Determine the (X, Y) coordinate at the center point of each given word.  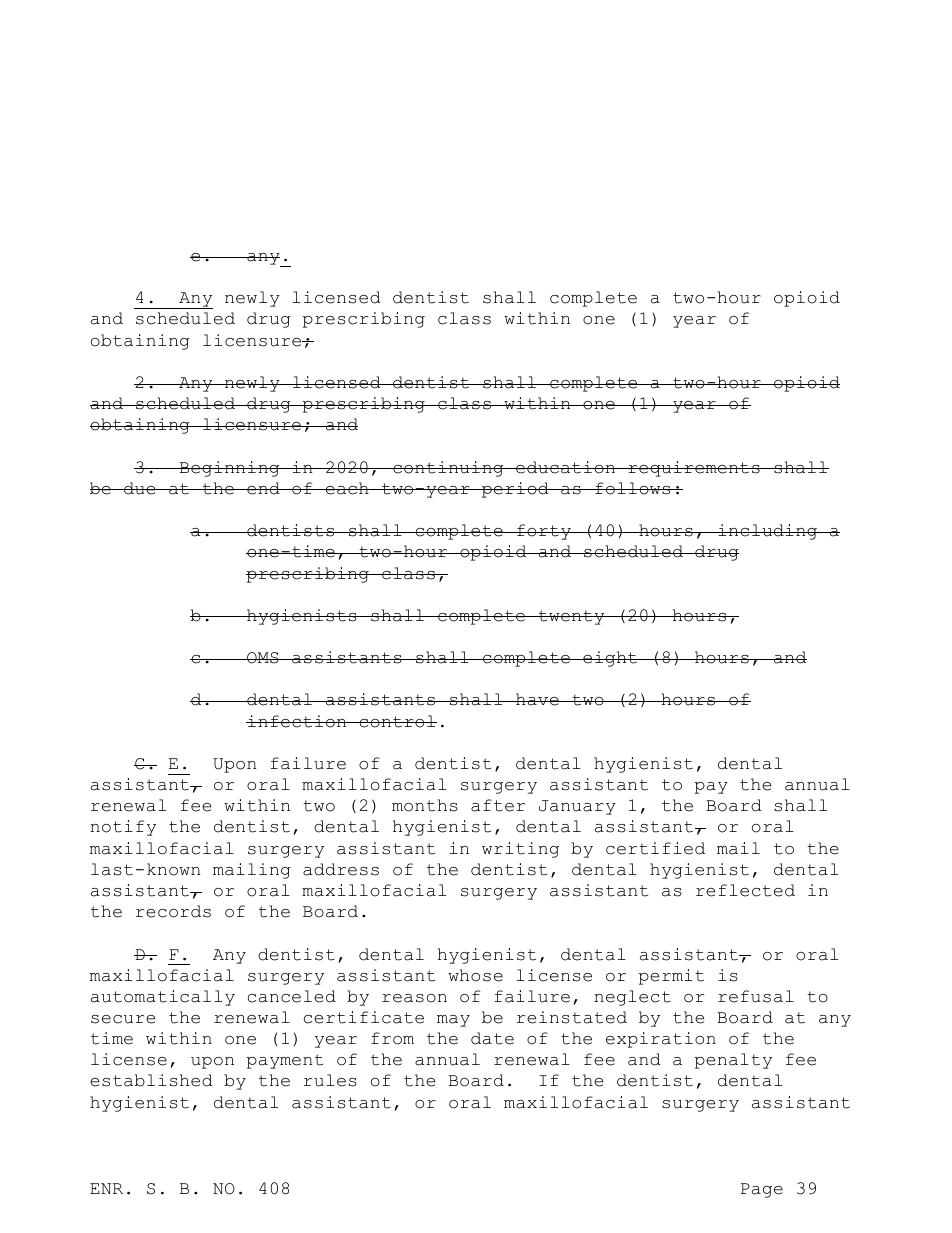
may (453, 1021)
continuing (448, 469)
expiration (661, 1040)
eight (610, 659)
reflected (745, 890)
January (577, 807)
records (173, 911)
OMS (263, 658)
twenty (571, 617)
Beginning (230, 469)
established (151, 1080)
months (425, 805)
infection (297, 721)
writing (520, 850)
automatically (163, 998)
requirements (694, 469)
